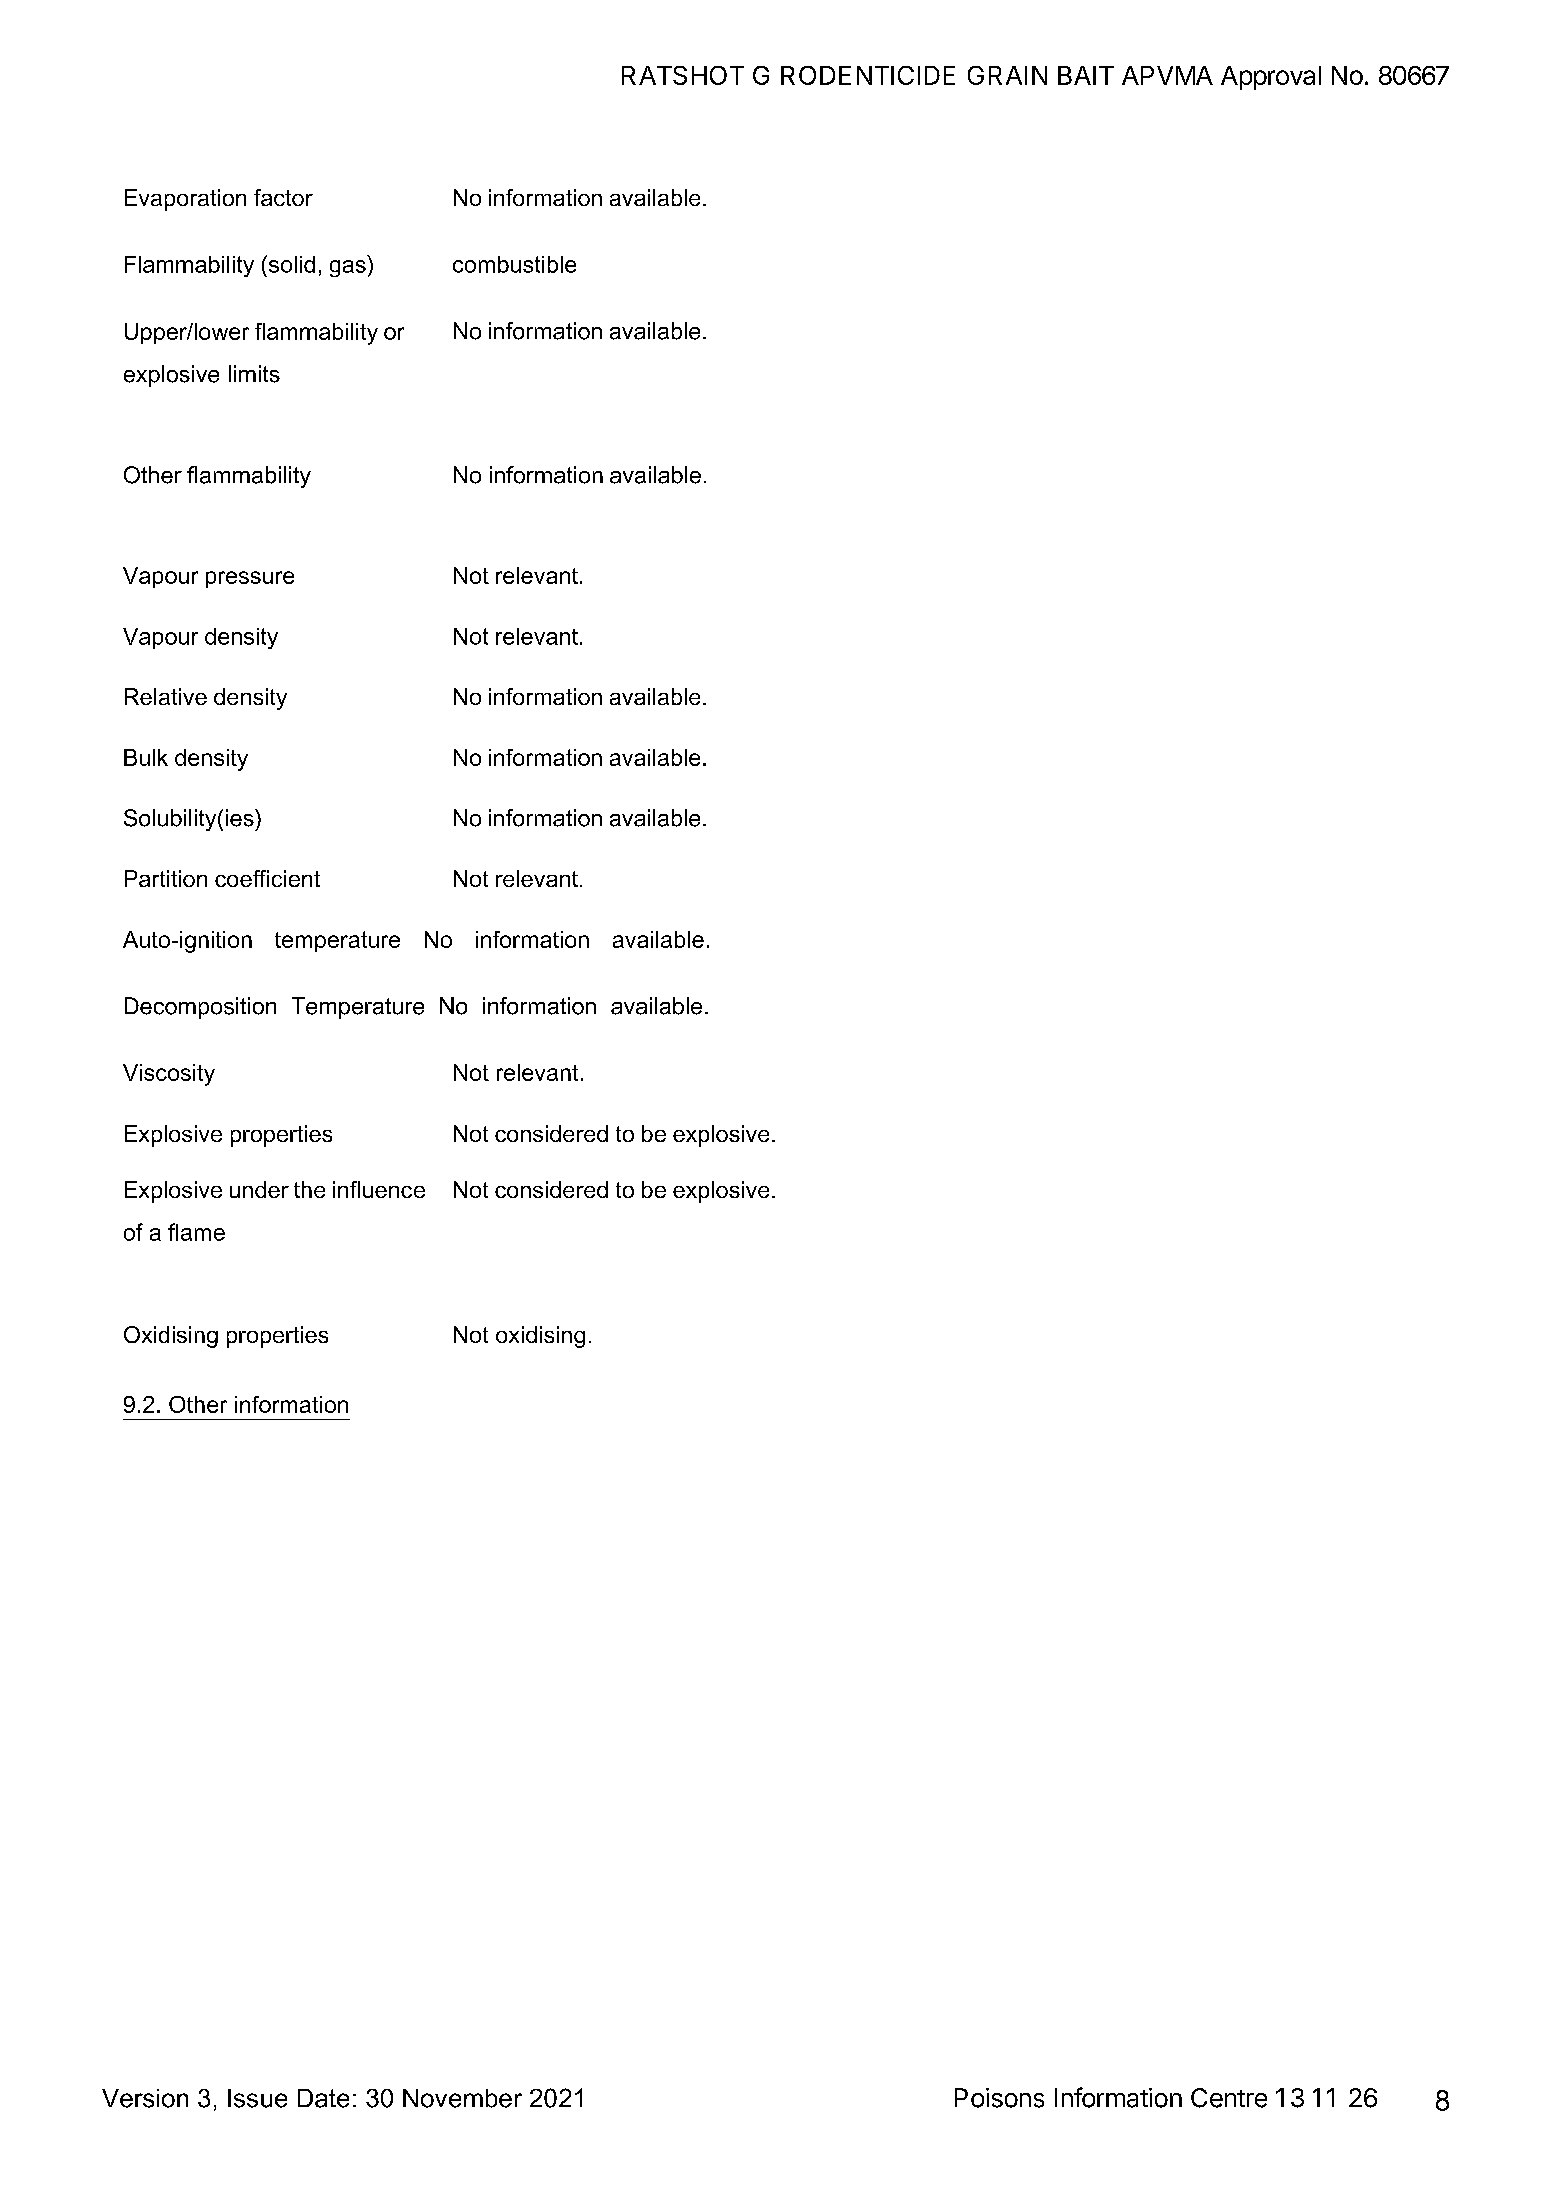 The height and width of the screenshot is (2196, 1552). Describe the element at coordinates (462, 2098) in the screenshot. I see `November` at that location.
